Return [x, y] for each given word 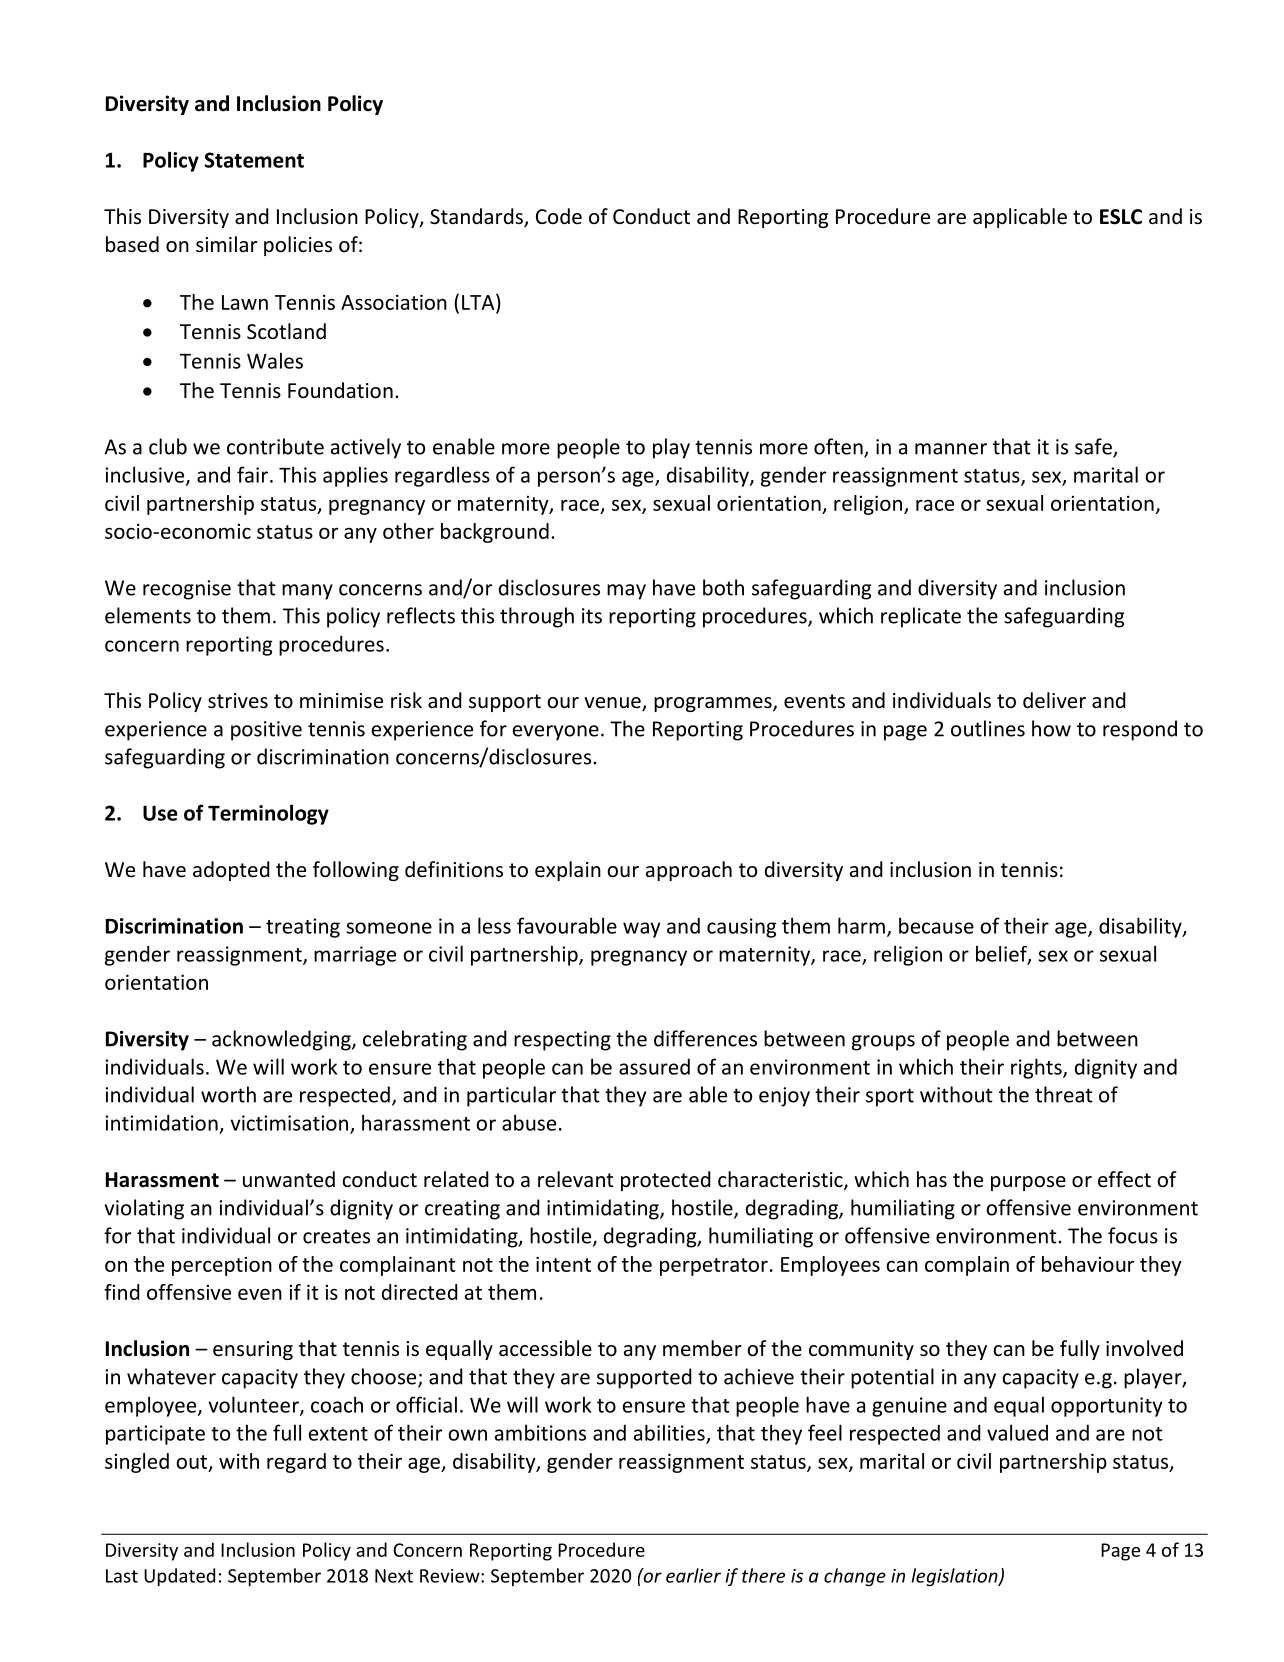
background [495, 533]
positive [266, 731]
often [839, 447]
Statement [254, 160]
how [1051, 728]
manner [951, 449]
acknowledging [282, 1040]
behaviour [1088, 1264]
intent [563, 1264]
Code [559, 216]
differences [705, 1038]
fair [254, 474]
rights [1037, 1068]
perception [222, 1266]
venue [613, 704]
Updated [179, 1577]
